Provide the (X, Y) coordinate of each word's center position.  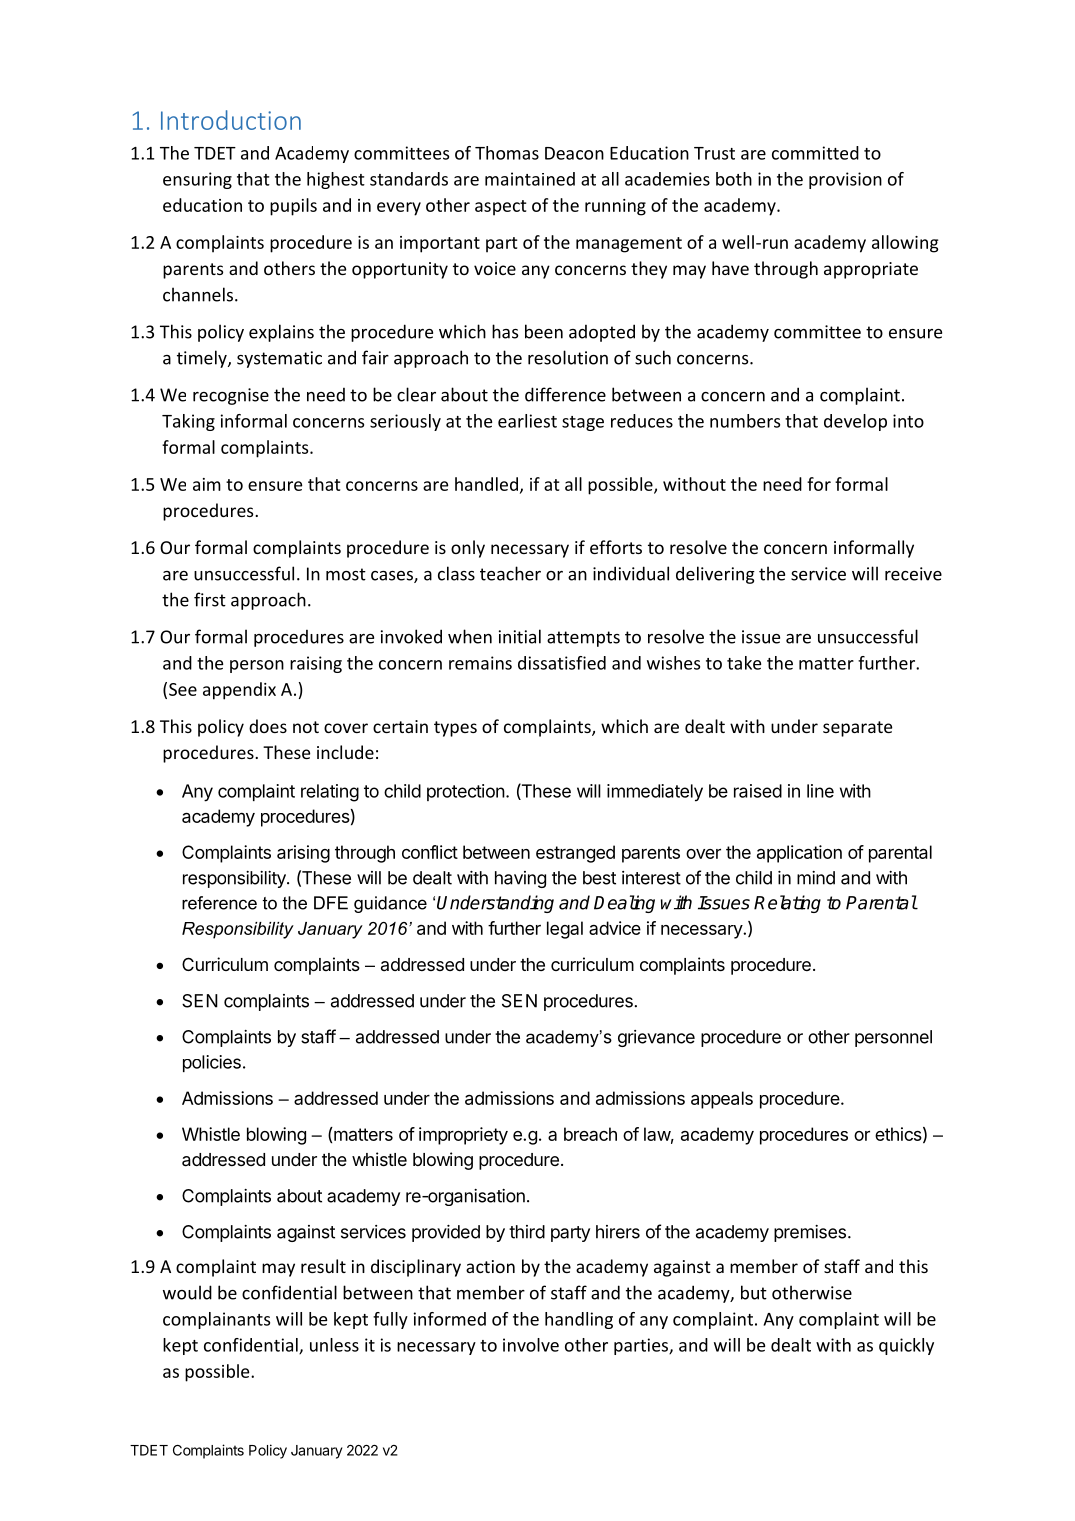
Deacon (574, 153)
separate (857, 729)
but (754, 1292)
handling (579, 1320)
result (323, 1266)
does (268, 726)
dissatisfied (562, 663)
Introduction (231, 120)
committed (815, 153)
